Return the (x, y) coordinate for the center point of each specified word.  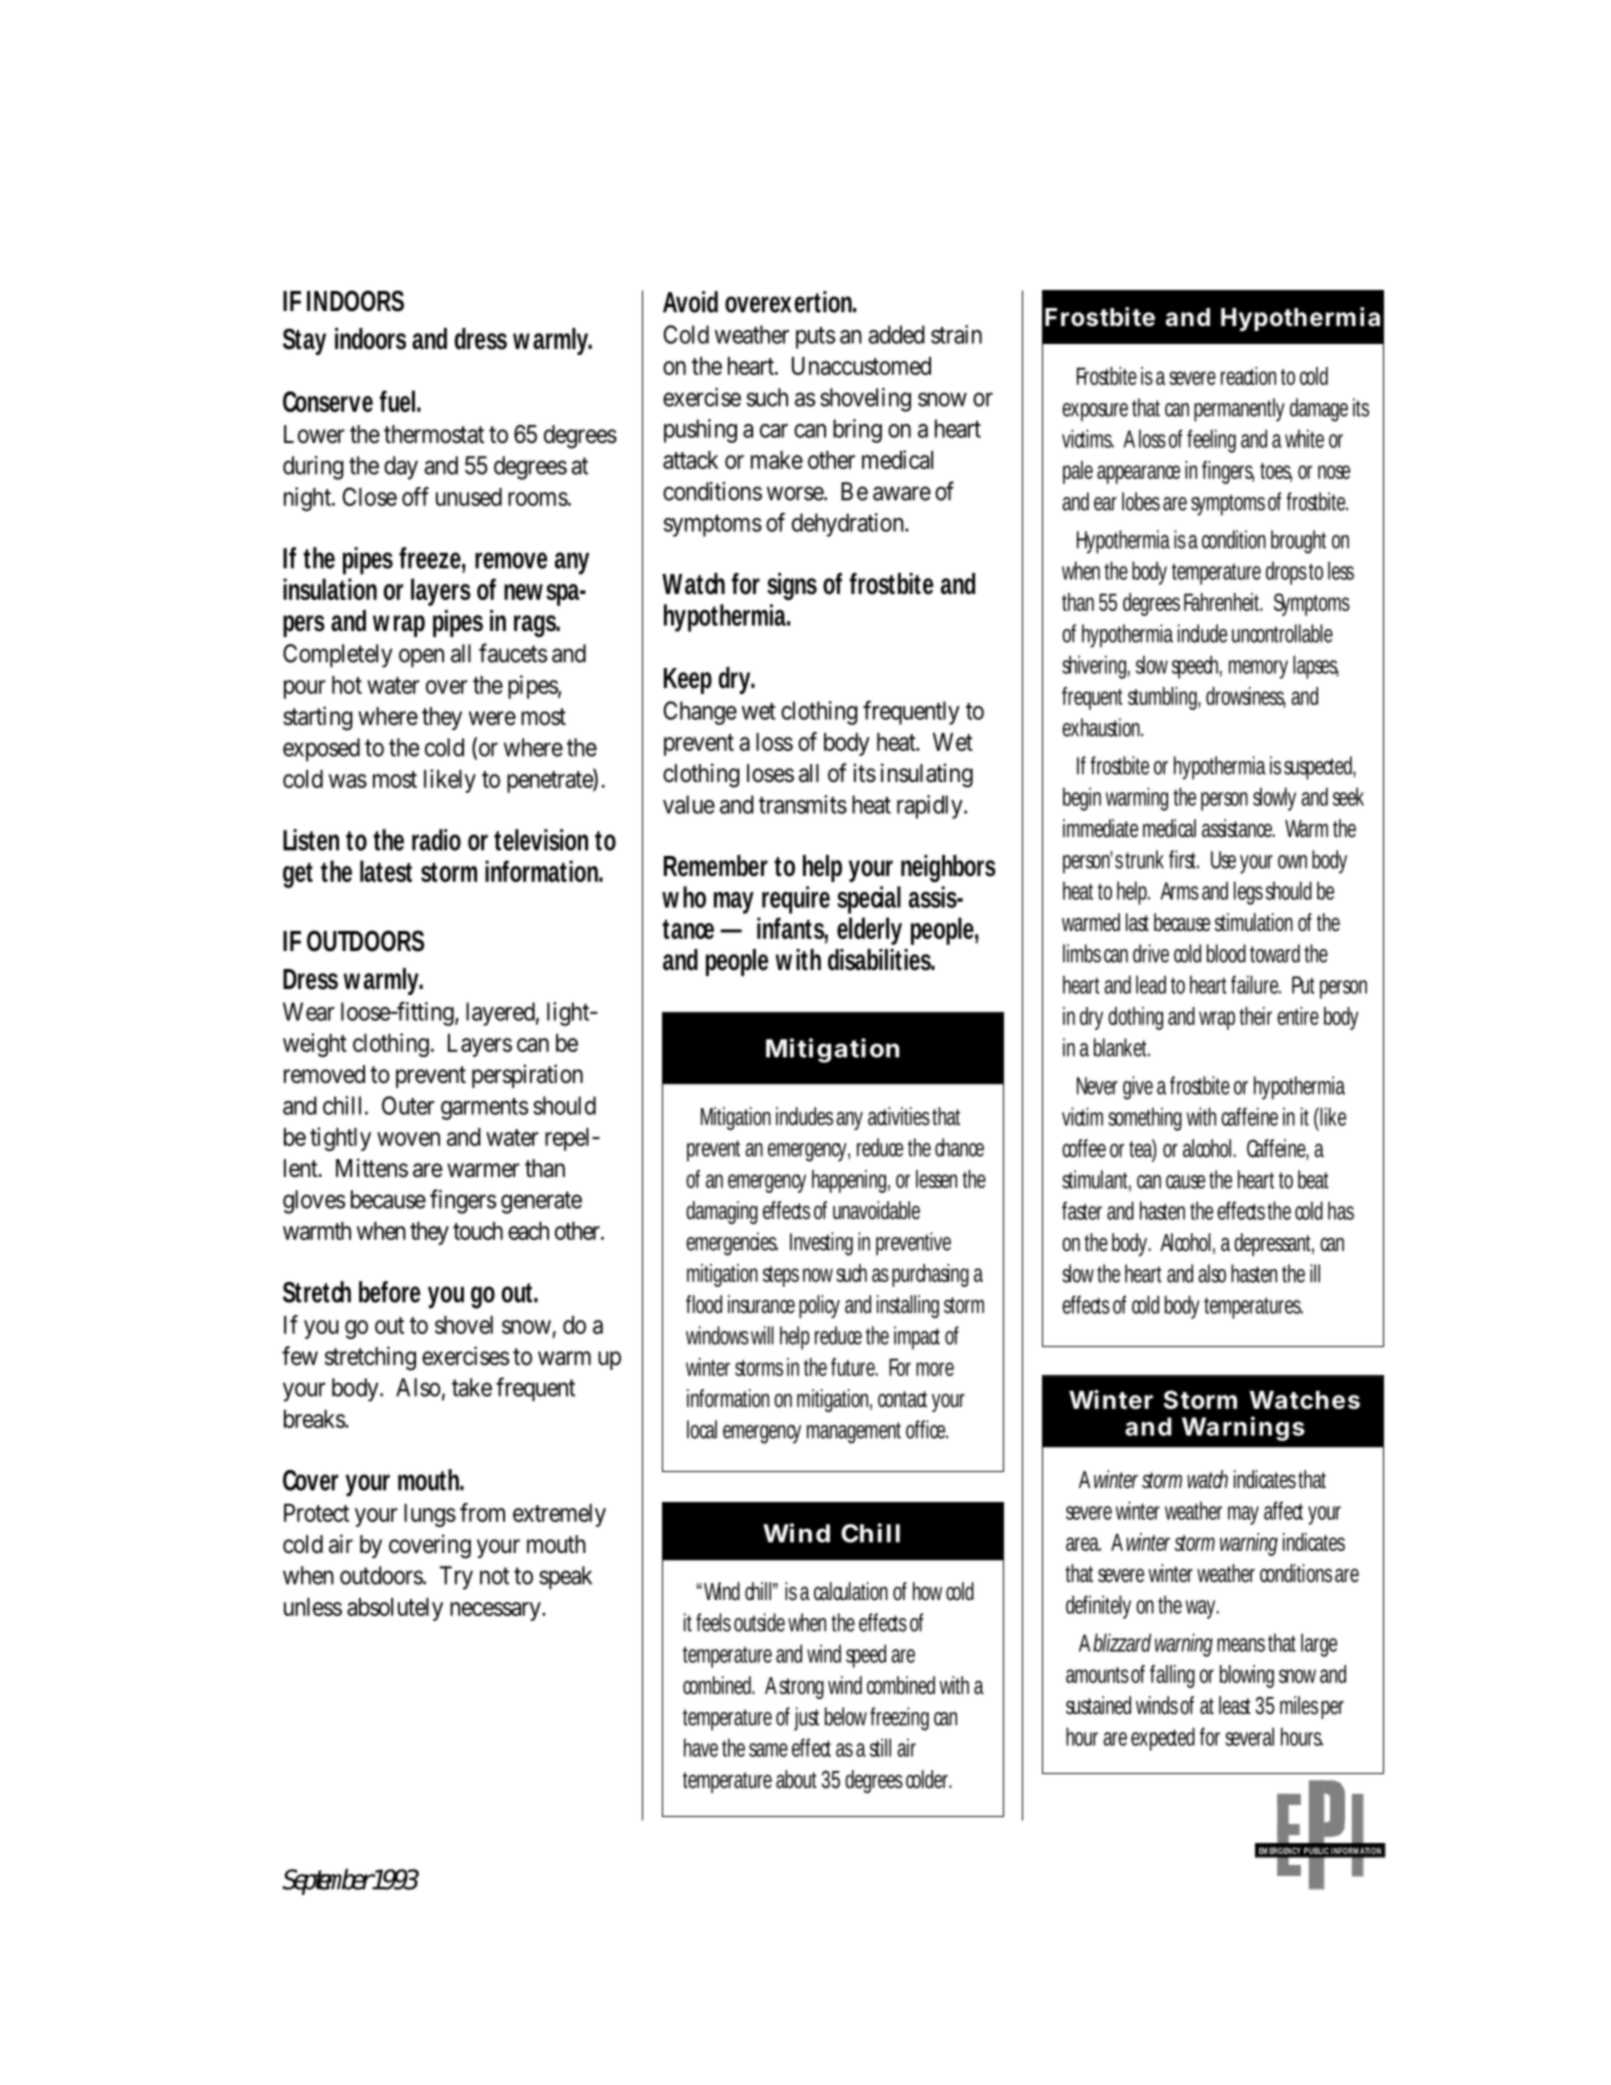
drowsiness (1246, 697)
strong (804, 1688)
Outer (408, 1105)
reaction (1251, 376)
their (1259, 1016)
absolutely (395, 1609)
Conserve (328, 401)
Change (700, 713)
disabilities (881, 960)
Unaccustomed (861, 366)
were (492, 718)
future (854, 1367)
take (472, 1387)
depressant (1274, 1244)
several (1249, 1736)
